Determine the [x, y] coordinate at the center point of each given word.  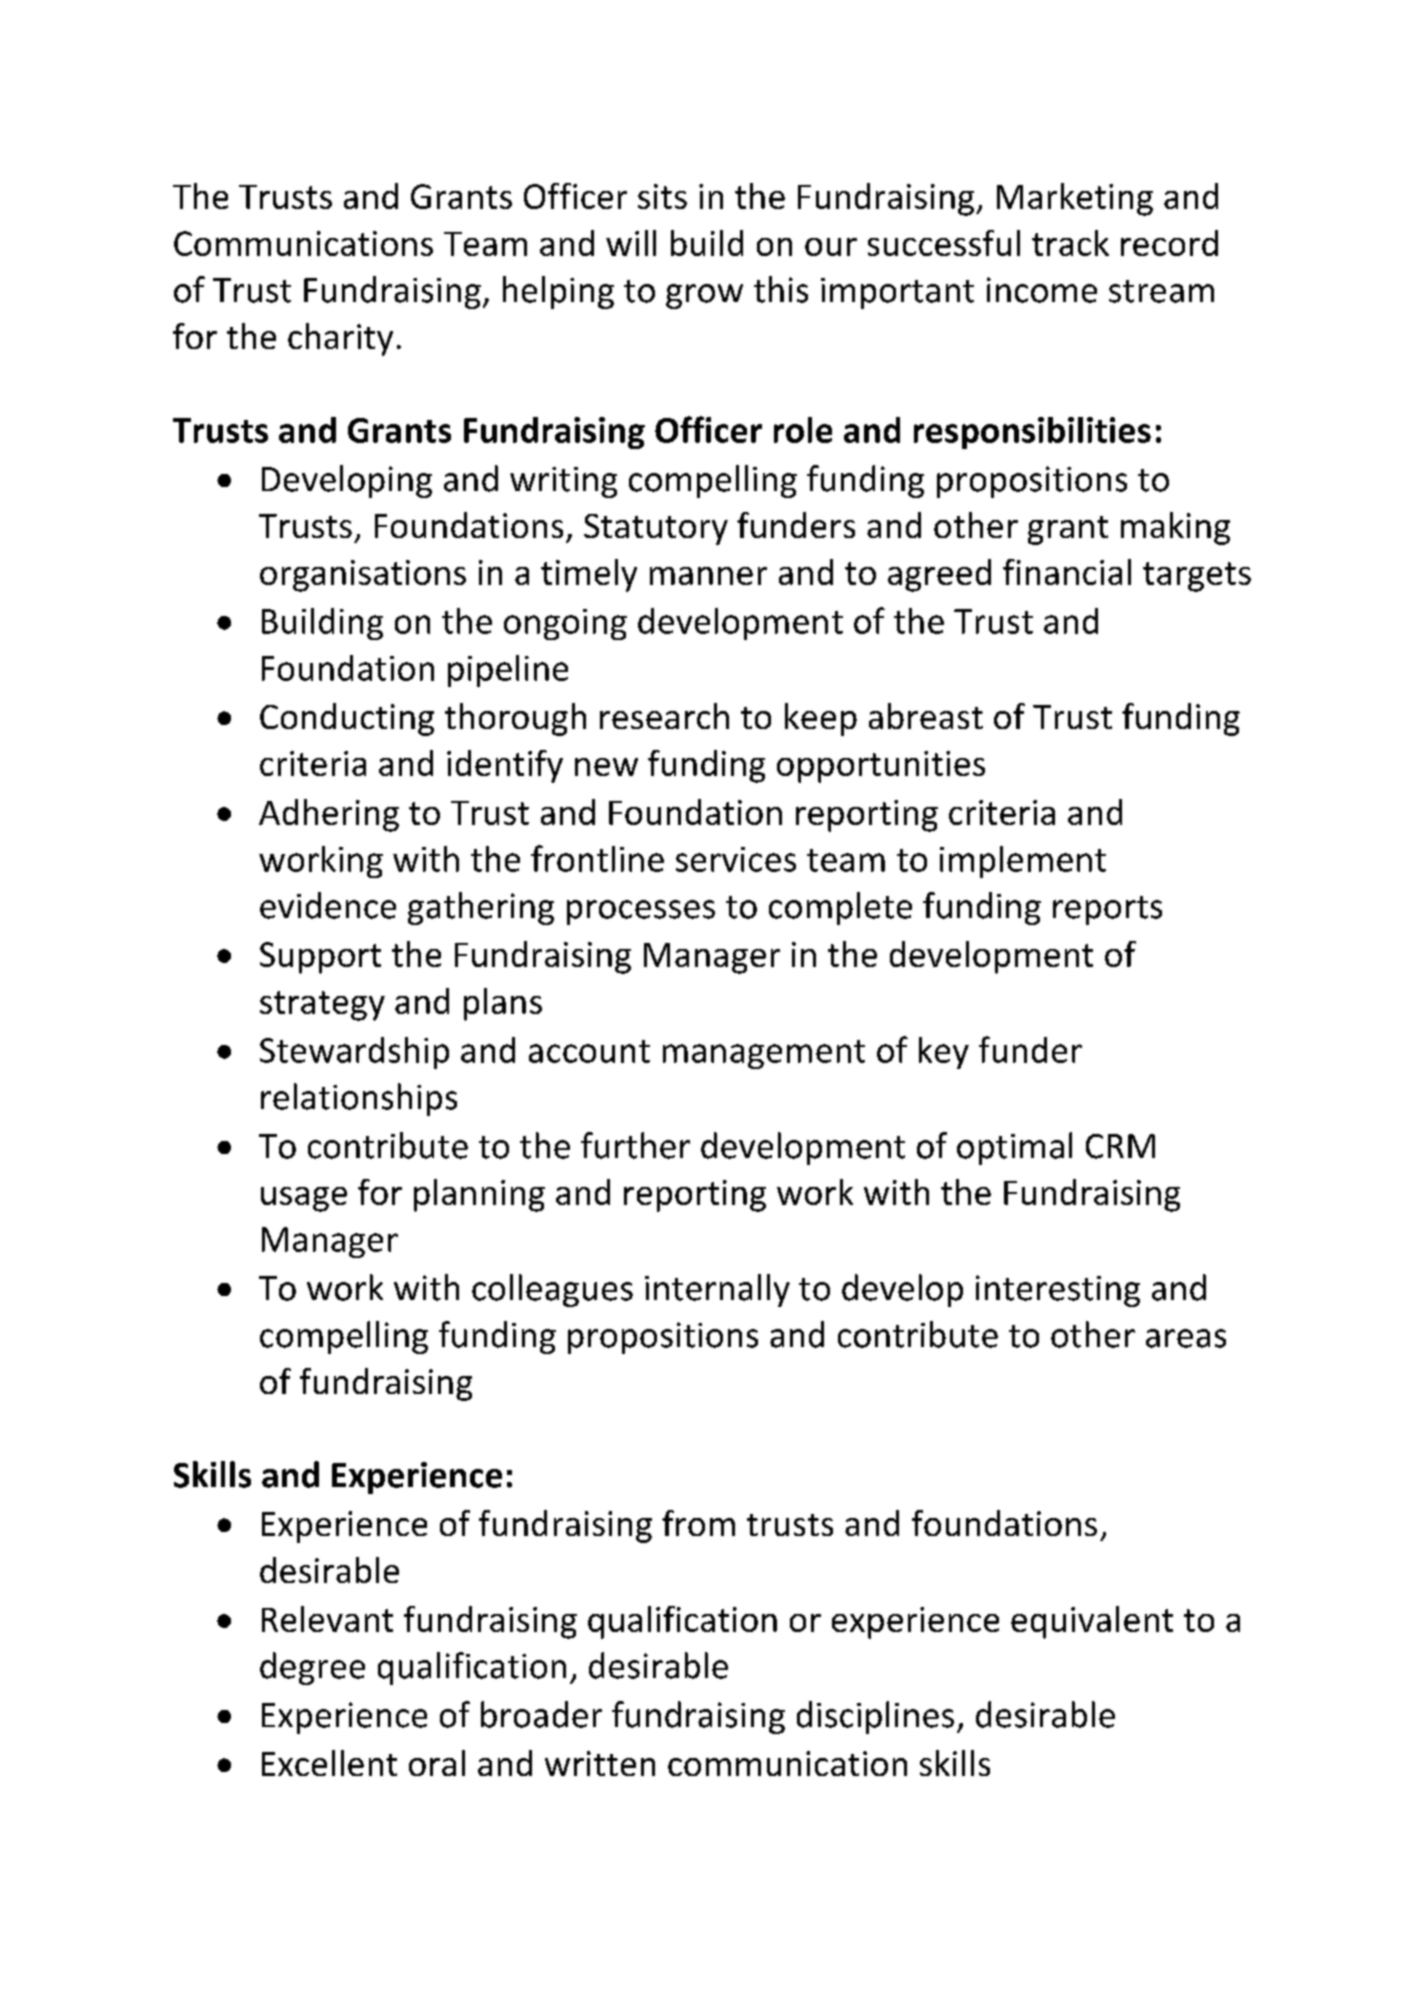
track [1070, 243]
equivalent [1092, 1622]
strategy [322, 1006]
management [764, 1054]
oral [437, 1763]
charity [340, 339]
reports [1107, 910]
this [781, 289]
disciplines [875, 1717]
